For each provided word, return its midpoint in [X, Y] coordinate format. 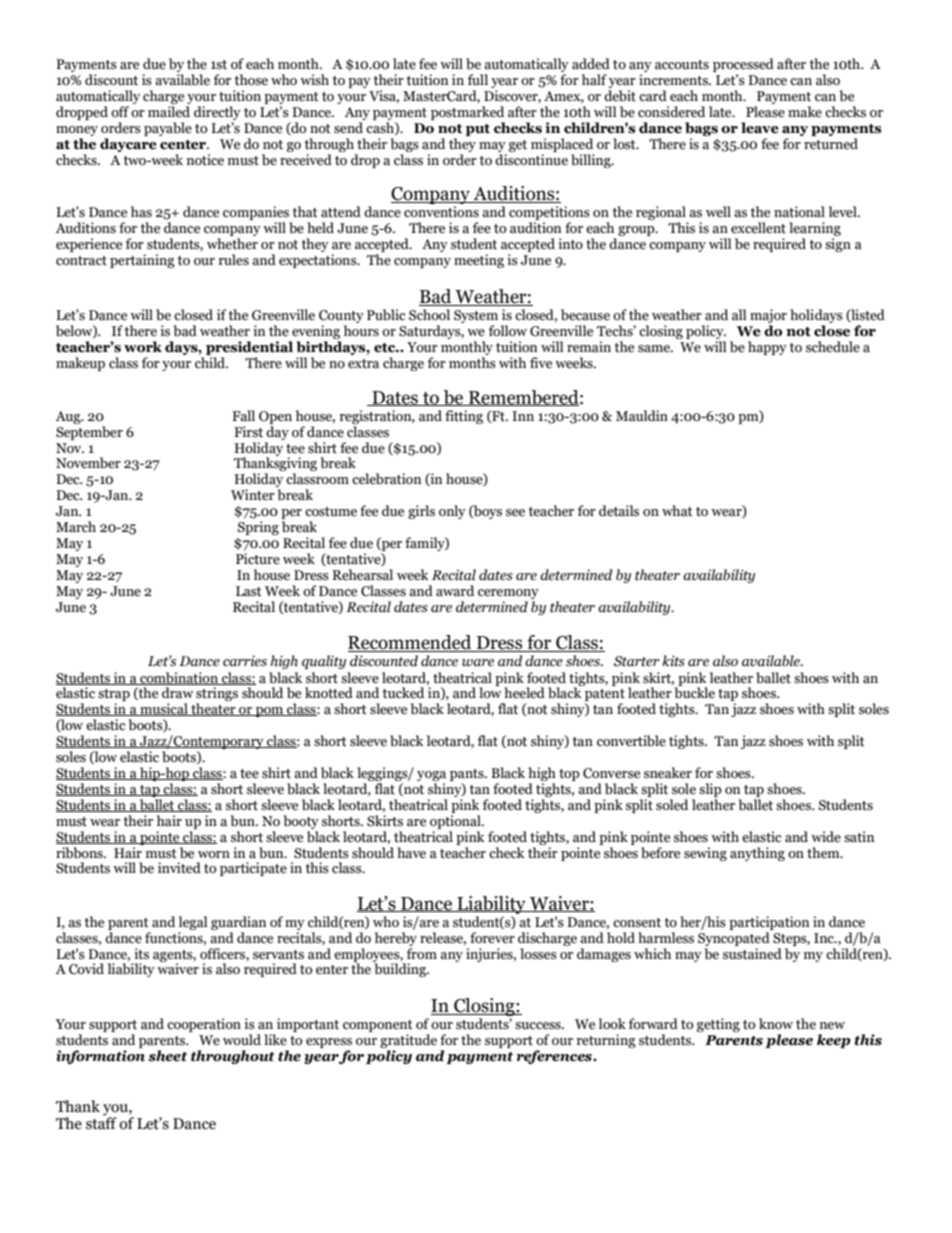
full [478, 80]
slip [710, 790]
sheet [167, 1056]
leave [760, 128]
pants [468, 776]
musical [164, 709]
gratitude [408, 1042]
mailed [169, 112]
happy [767, 348]
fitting [464, 417]
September [89, 433]
